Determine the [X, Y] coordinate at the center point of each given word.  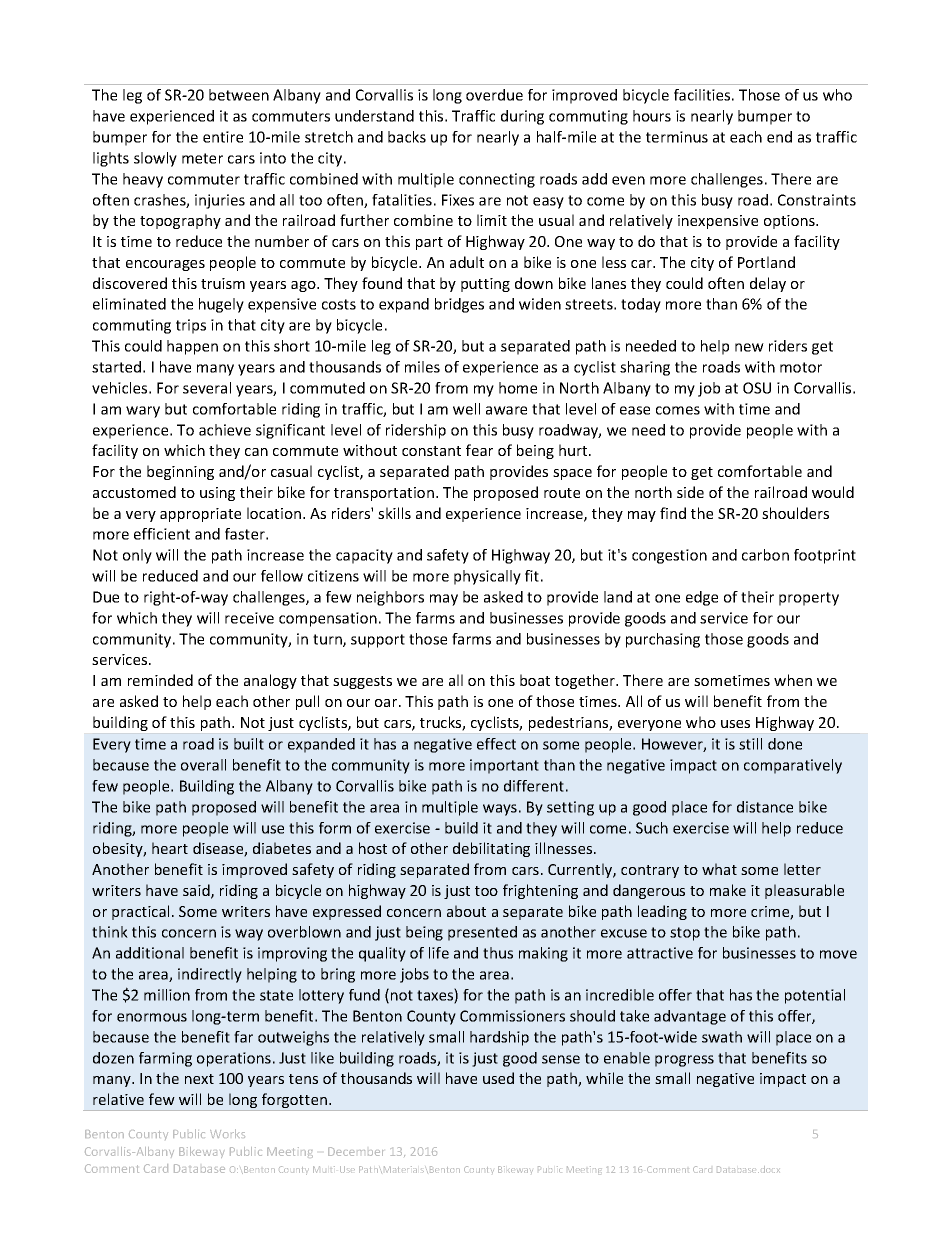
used [498, 1078]
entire [223, 137]
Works [227, 1133]
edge [702, 598]
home [518, 388]
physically [487, 577]
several [207, 388]
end [779, 137]
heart [170, 848]
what [719, 869]
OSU [757, 388]
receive [249, 618]
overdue [494, 95]
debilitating [491, 849]
